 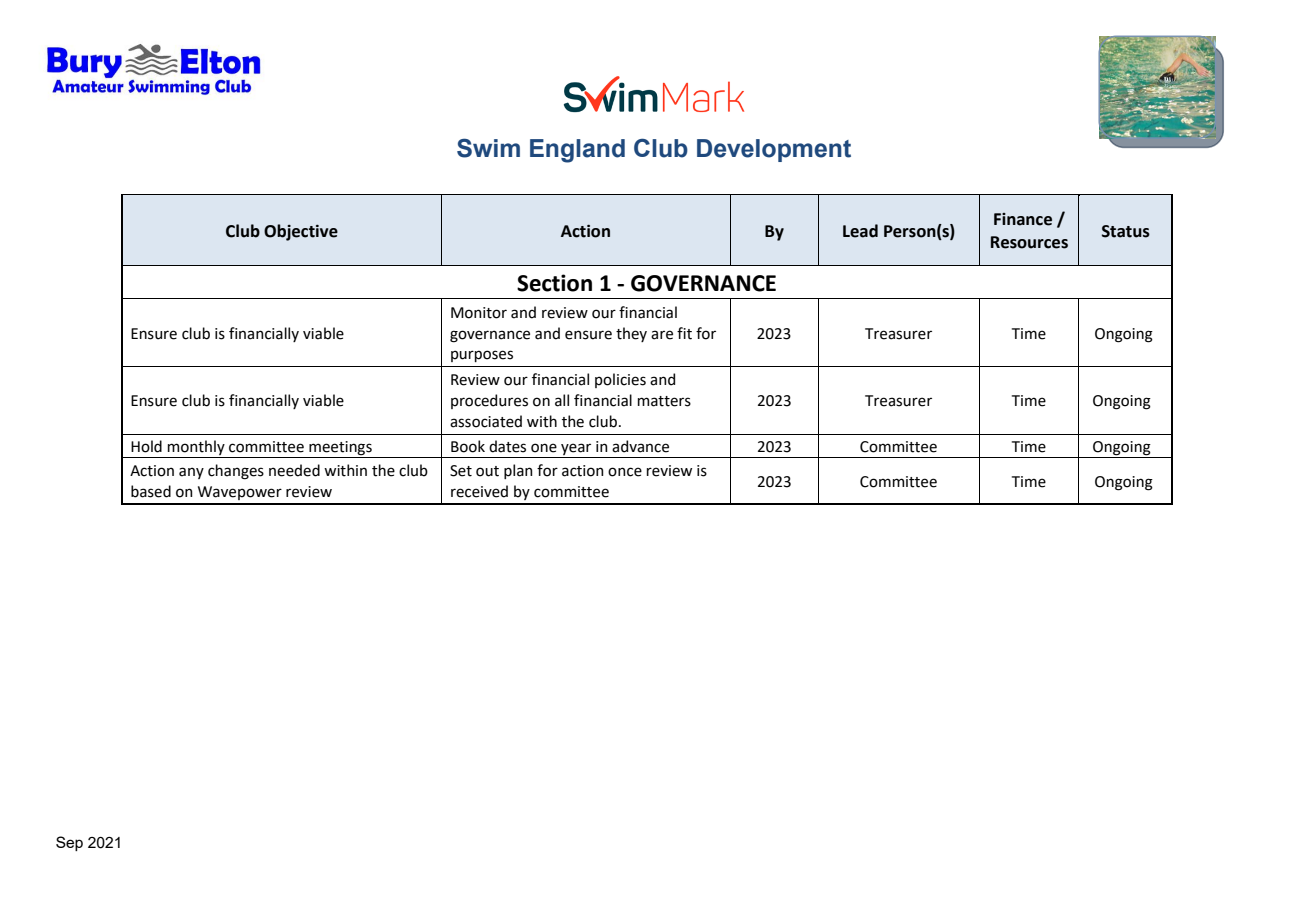 What do you see at coordinates (69, 843) in the document?
I see `Sep` at bounding box center [69, 843].
